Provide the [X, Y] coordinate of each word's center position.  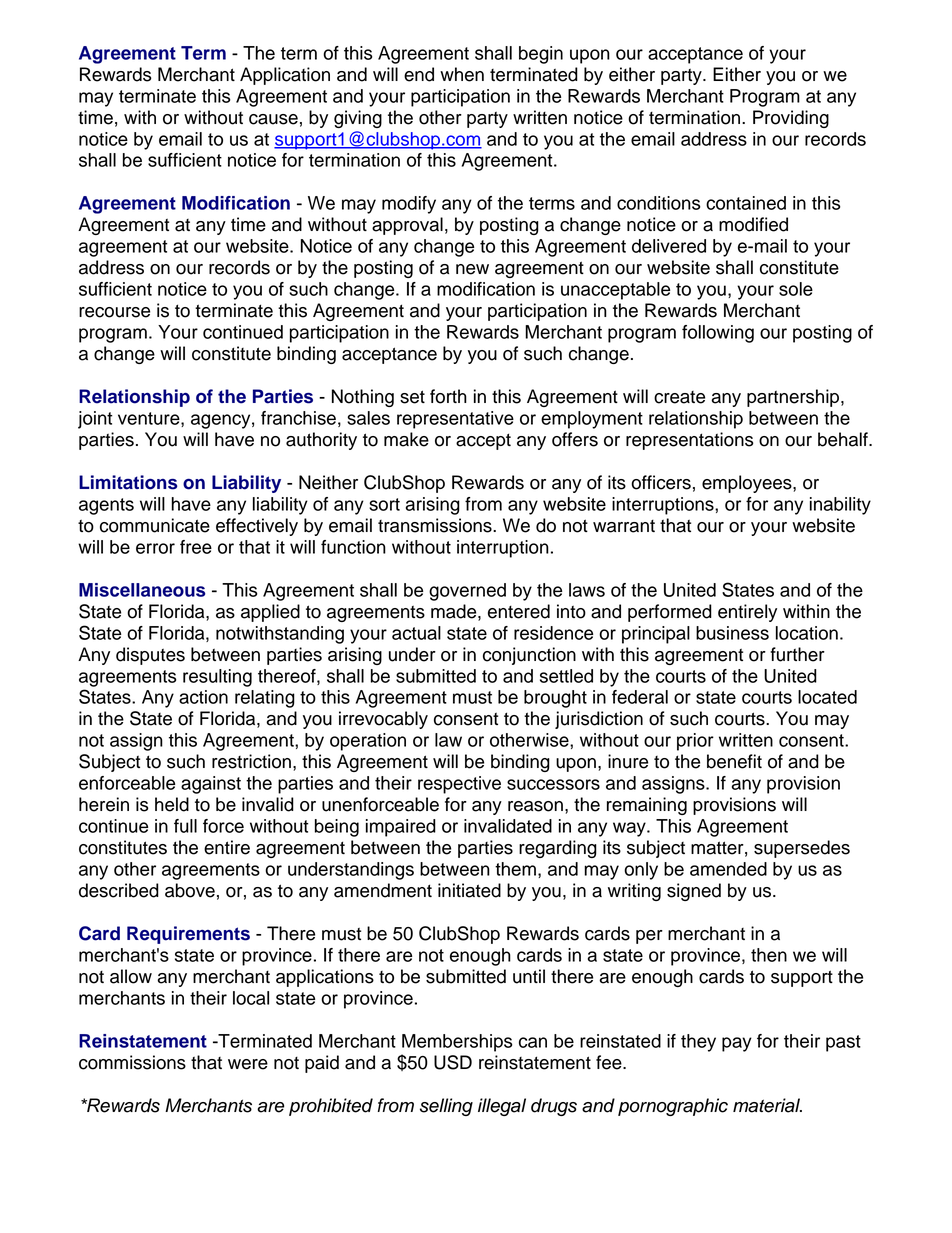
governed [467, 592]
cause [273, 119]
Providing [791, 119]
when [462, 74]
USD [453, 1062]
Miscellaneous [142, 590]
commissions [132, 1062]
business [732, 633]
